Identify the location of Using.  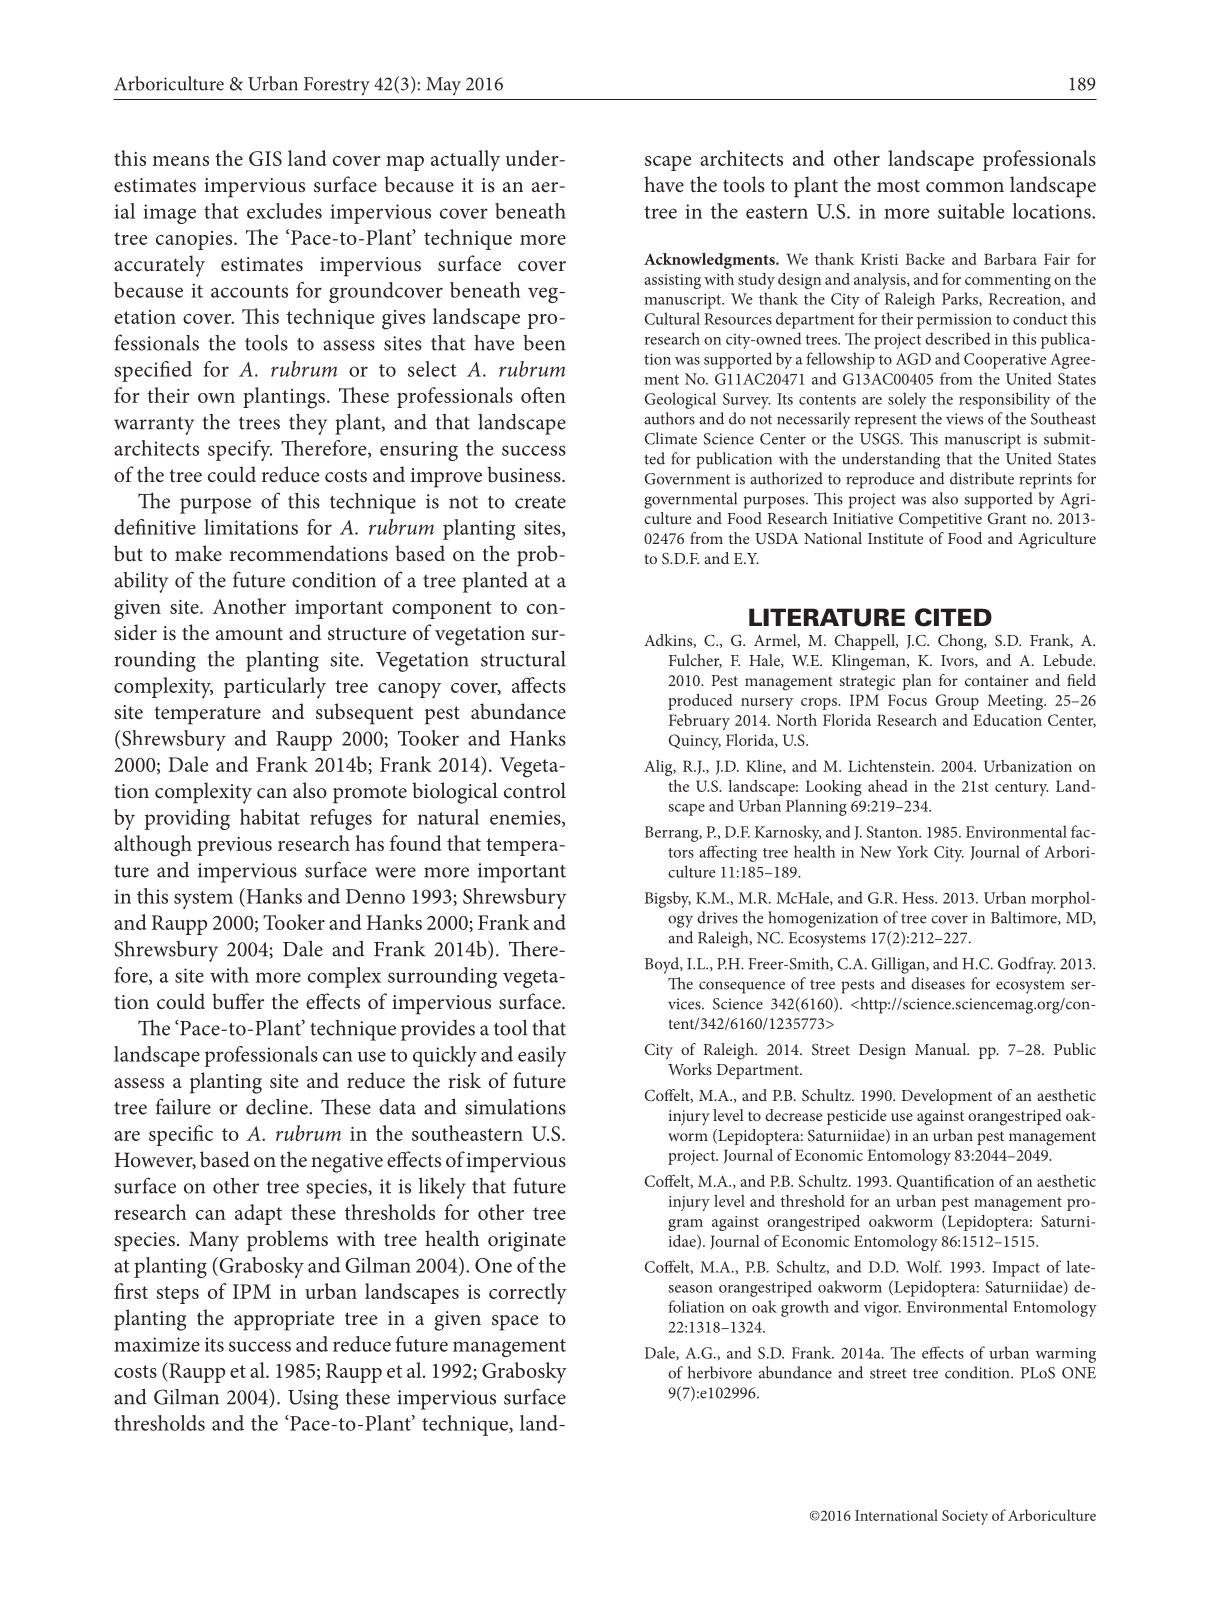
(313, 1400).
